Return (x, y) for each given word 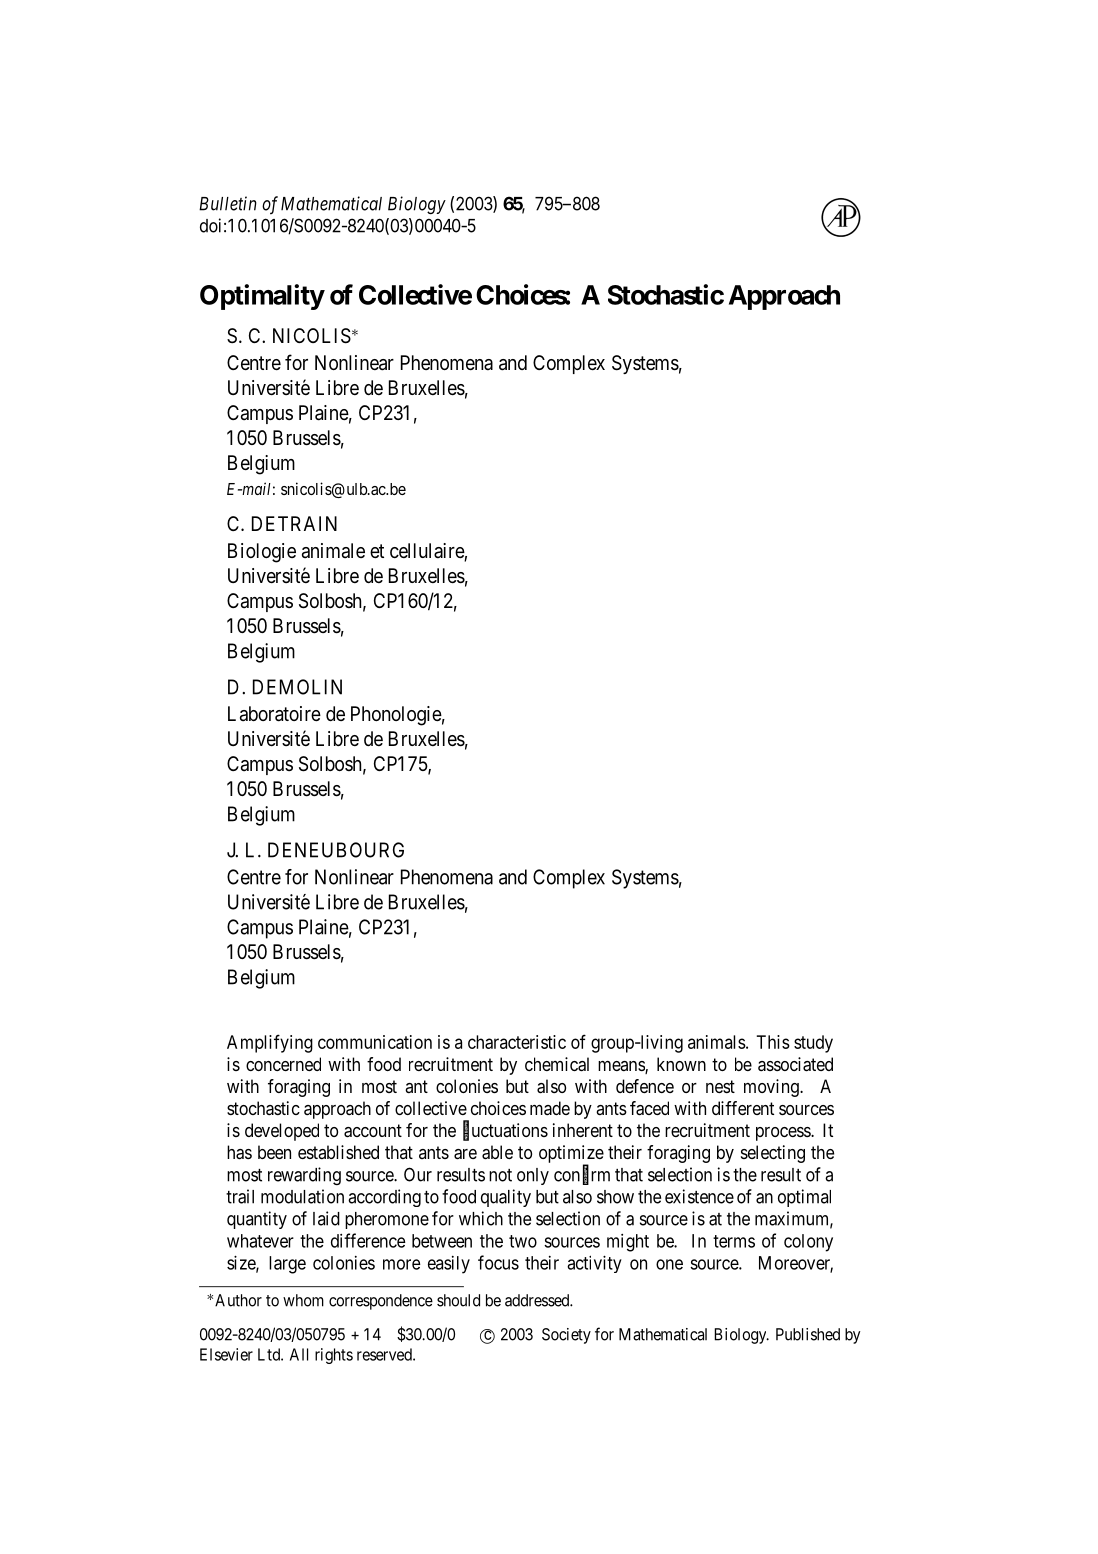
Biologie (262, 553)
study (813, 1044)
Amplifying (270, 1043)
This (773, 1042)
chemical (557, 1064)
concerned (283, 1064)
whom (303, 1300)
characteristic (517, 1042)
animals (717, 1042)
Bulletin (228, 203)
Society (566, 1336)
